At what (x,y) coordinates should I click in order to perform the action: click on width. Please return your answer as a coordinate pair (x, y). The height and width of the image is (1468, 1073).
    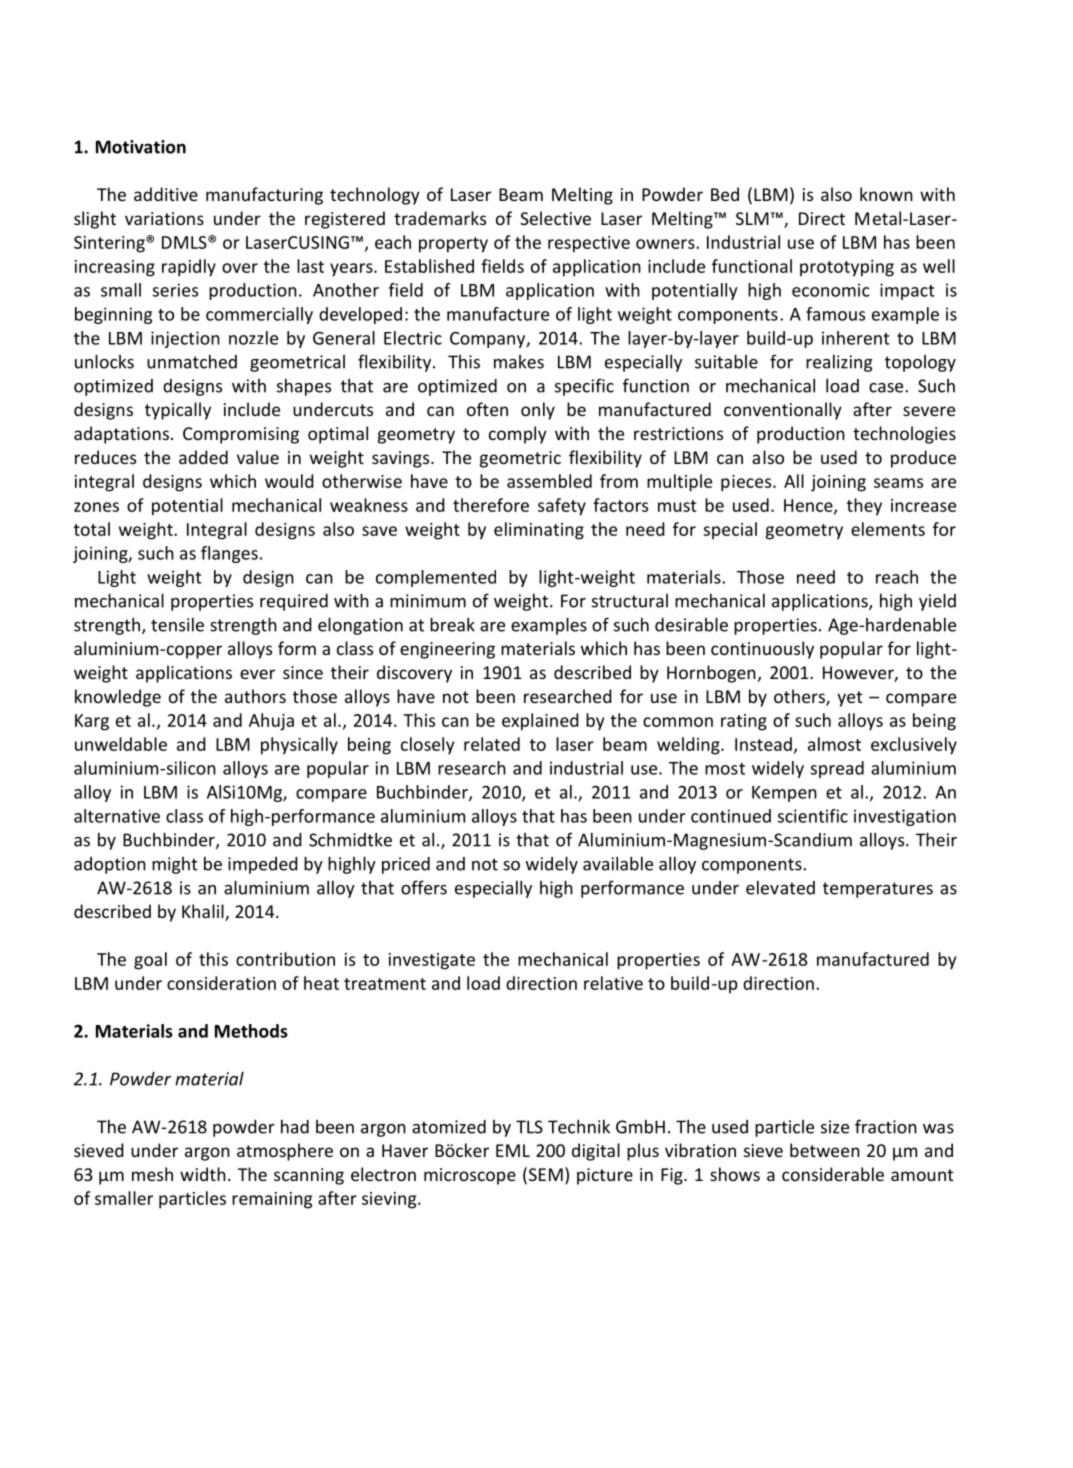
    Looking at the image, I should click on (203, 1174).
